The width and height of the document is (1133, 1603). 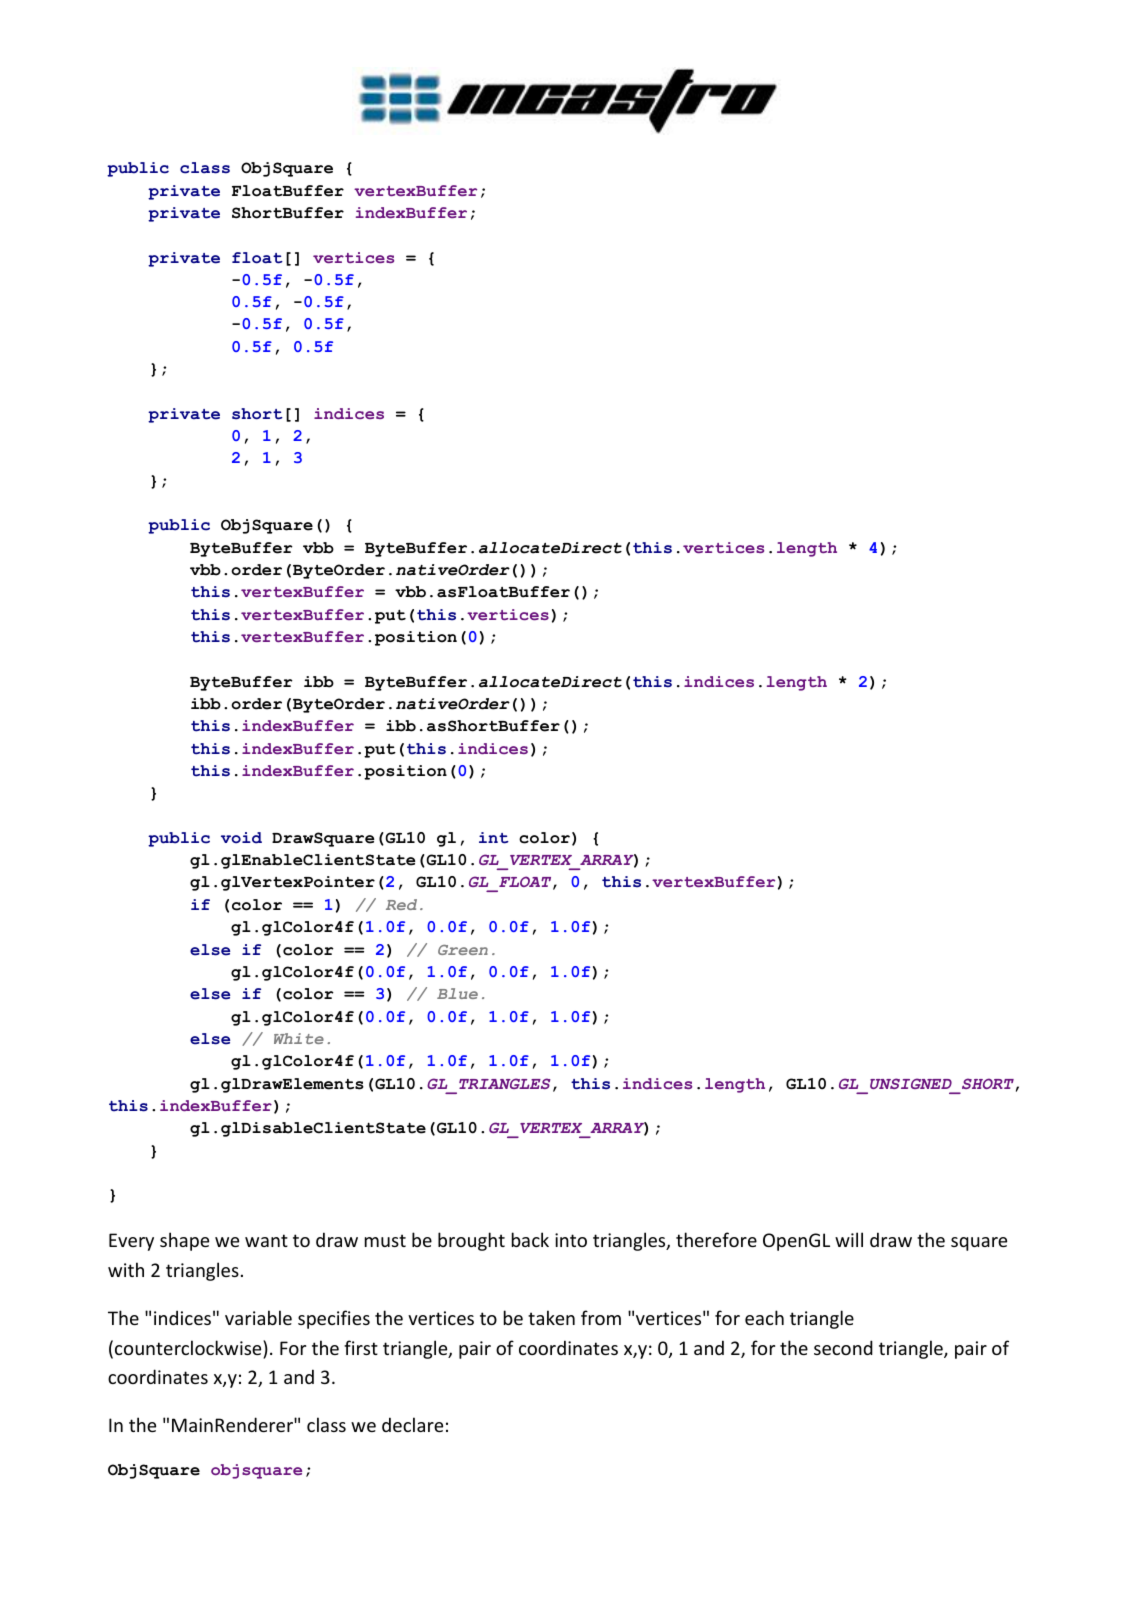 I want to click on Red, so click(x=401, y=904).
